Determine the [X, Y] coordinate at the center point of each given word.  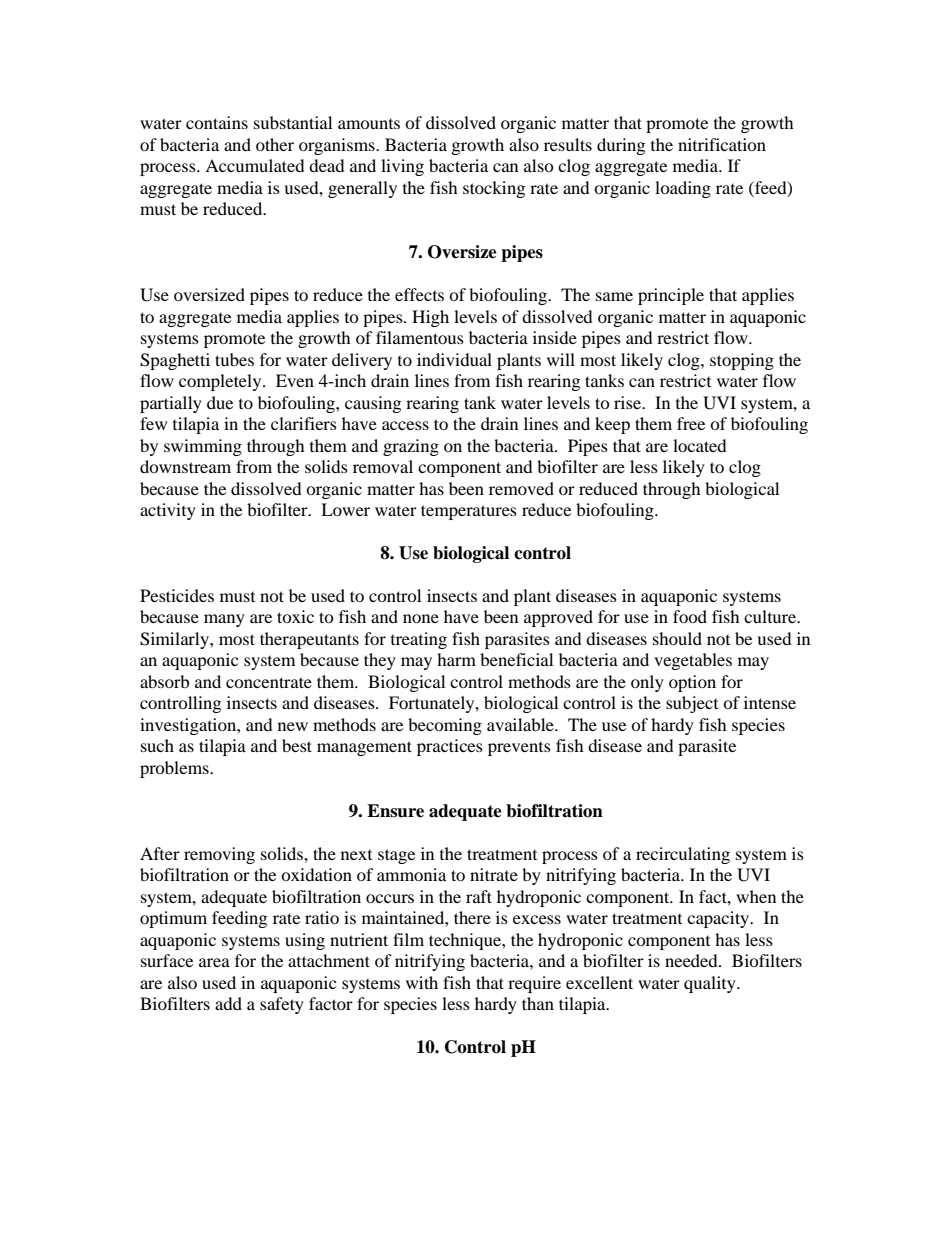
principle [671, 296]
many [224, 620]
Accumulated [255, 165]
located [700, 445]
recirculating [683, 855]
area [214, 962]
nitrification [722, 144]
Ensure [395, 811]
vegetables [693, 661]
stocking [494, 189]
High [430, 318]
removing [219, 855]
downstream [185, 466]
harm [456, 659]
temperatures [469, 512]
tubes [234, 359]
